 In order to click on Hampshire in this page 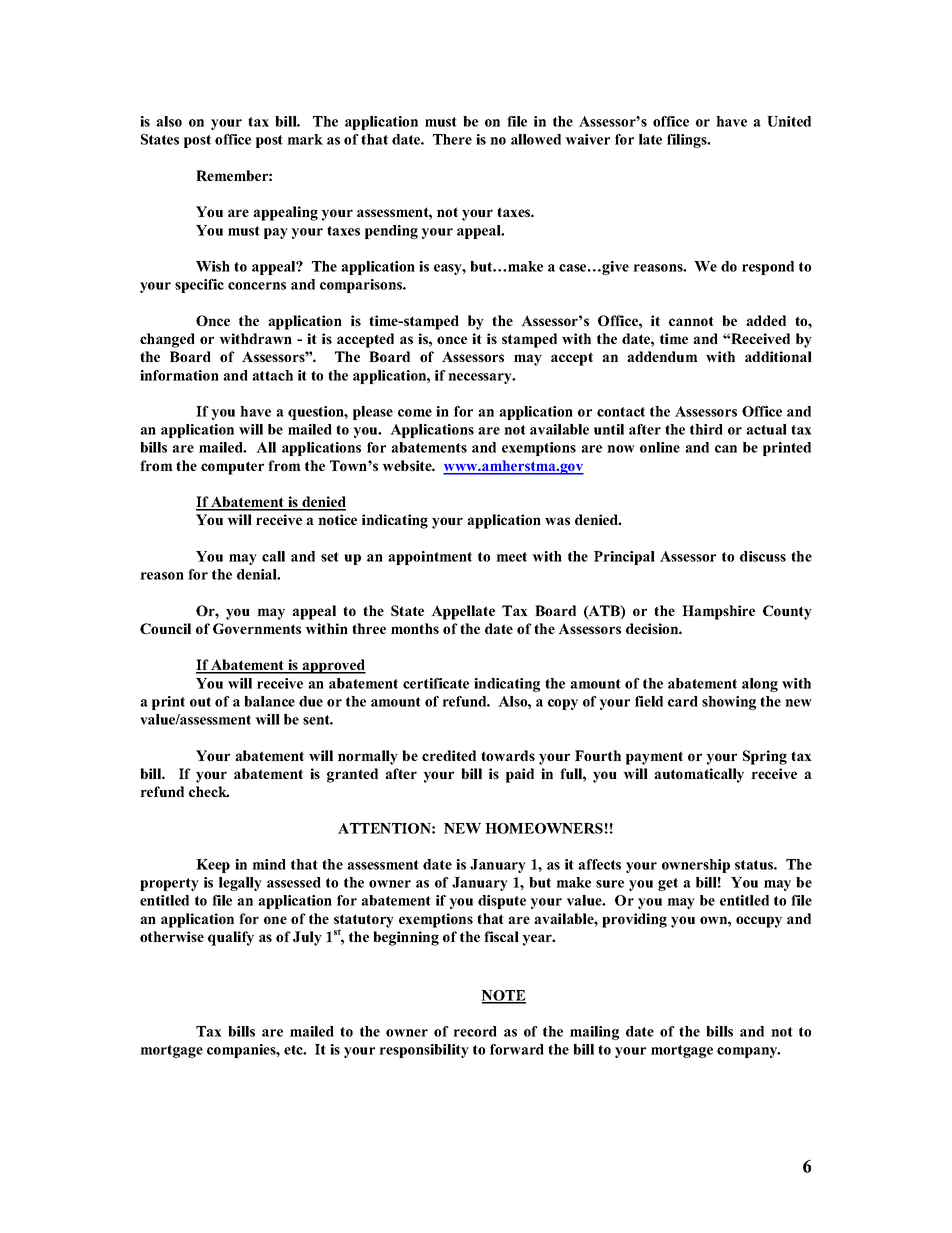, I will do `click(718, 612)`.
